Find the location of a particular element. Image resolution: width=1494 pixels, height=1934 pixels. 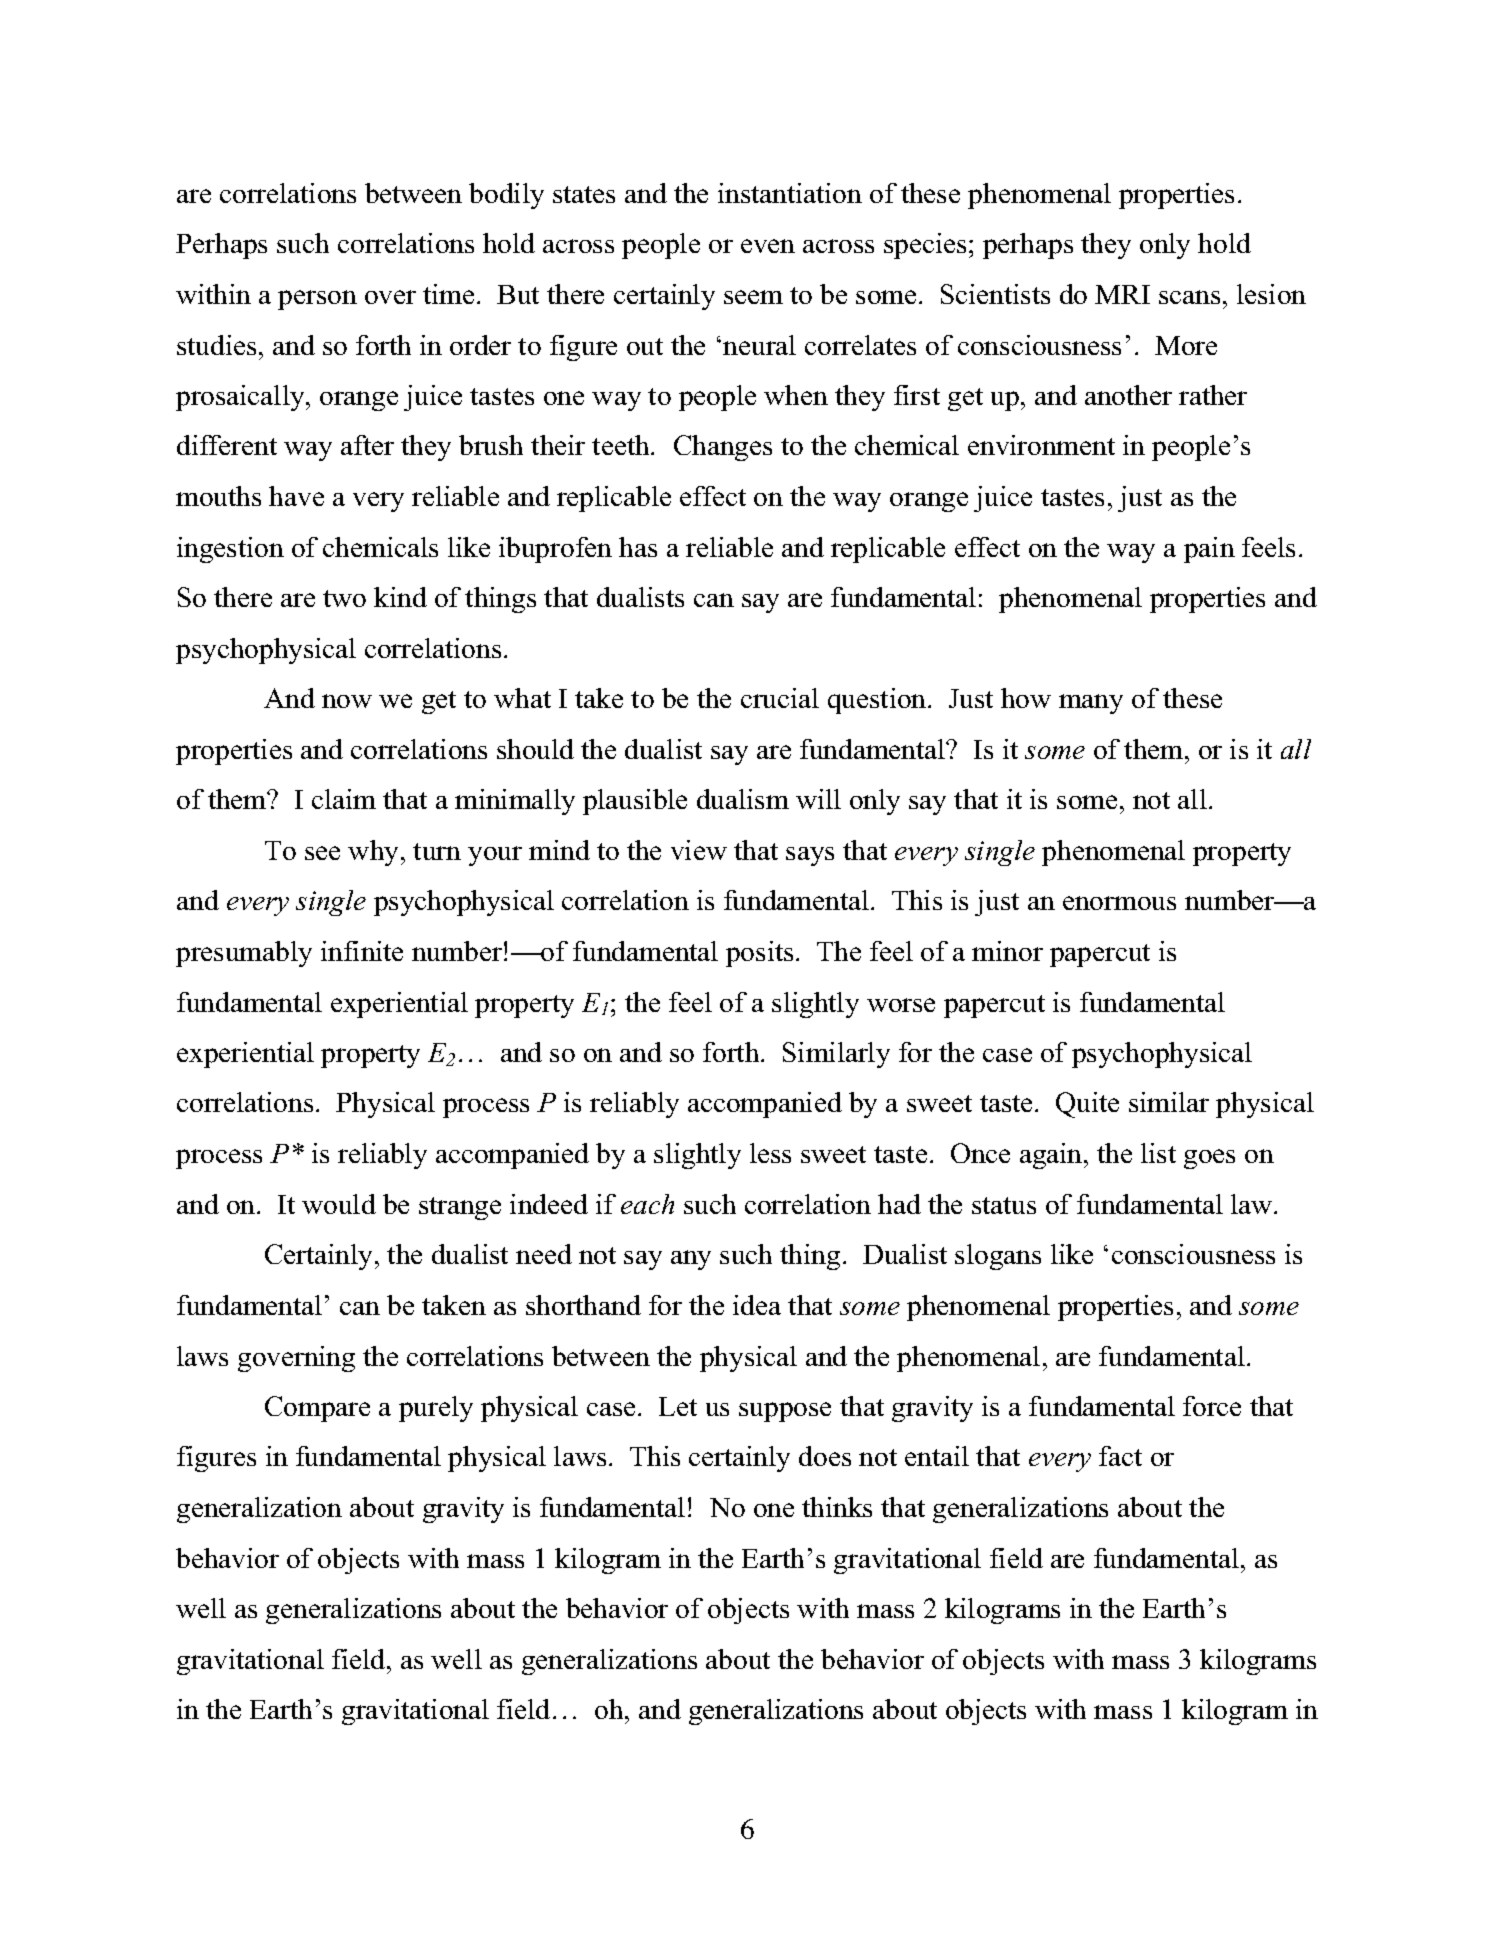

even is located at coordinates (768, 246).
